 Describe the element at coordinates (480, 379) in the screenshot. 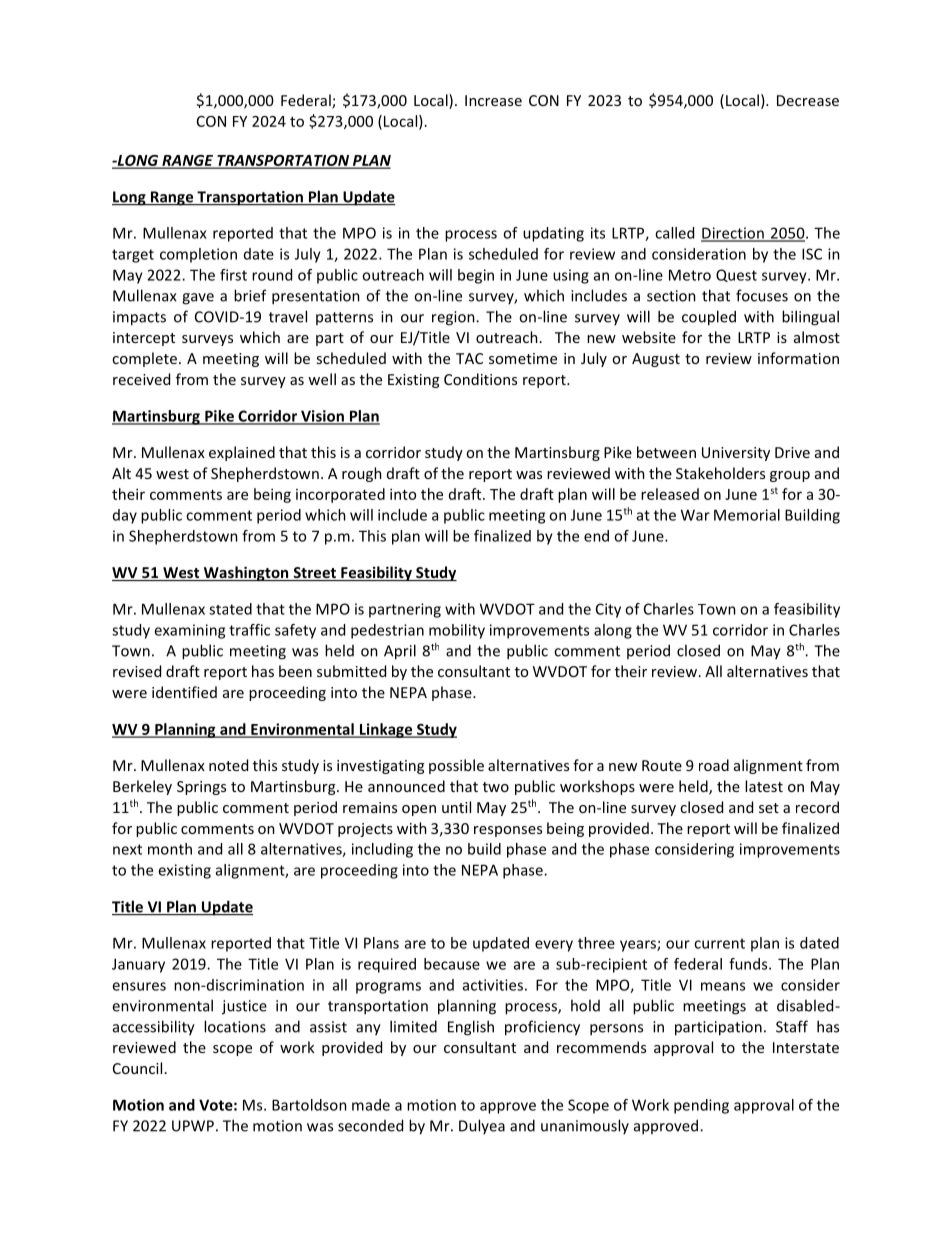

I see `Conditions` at that location.
